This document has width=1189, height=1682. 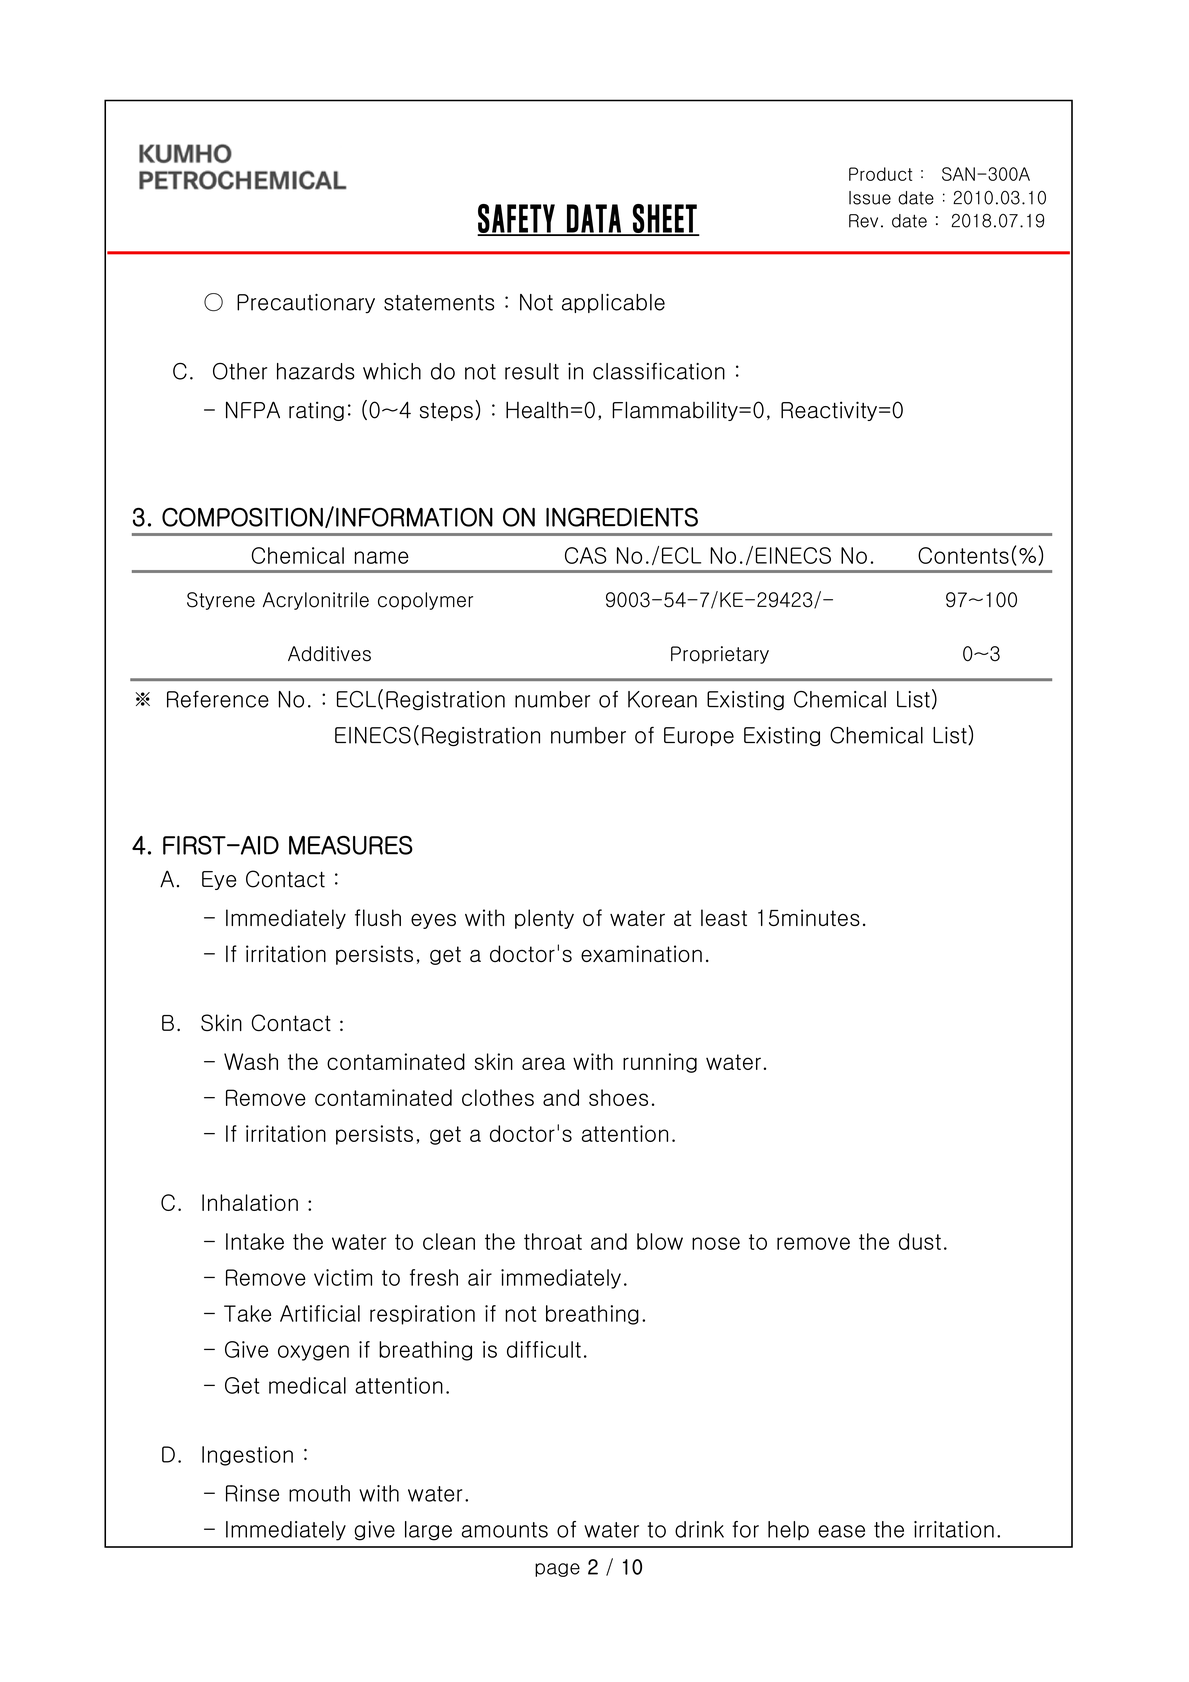 What do you see at coordinates (544, 919) in the document?
I see `plenty` at bounding box center [544, 919].
